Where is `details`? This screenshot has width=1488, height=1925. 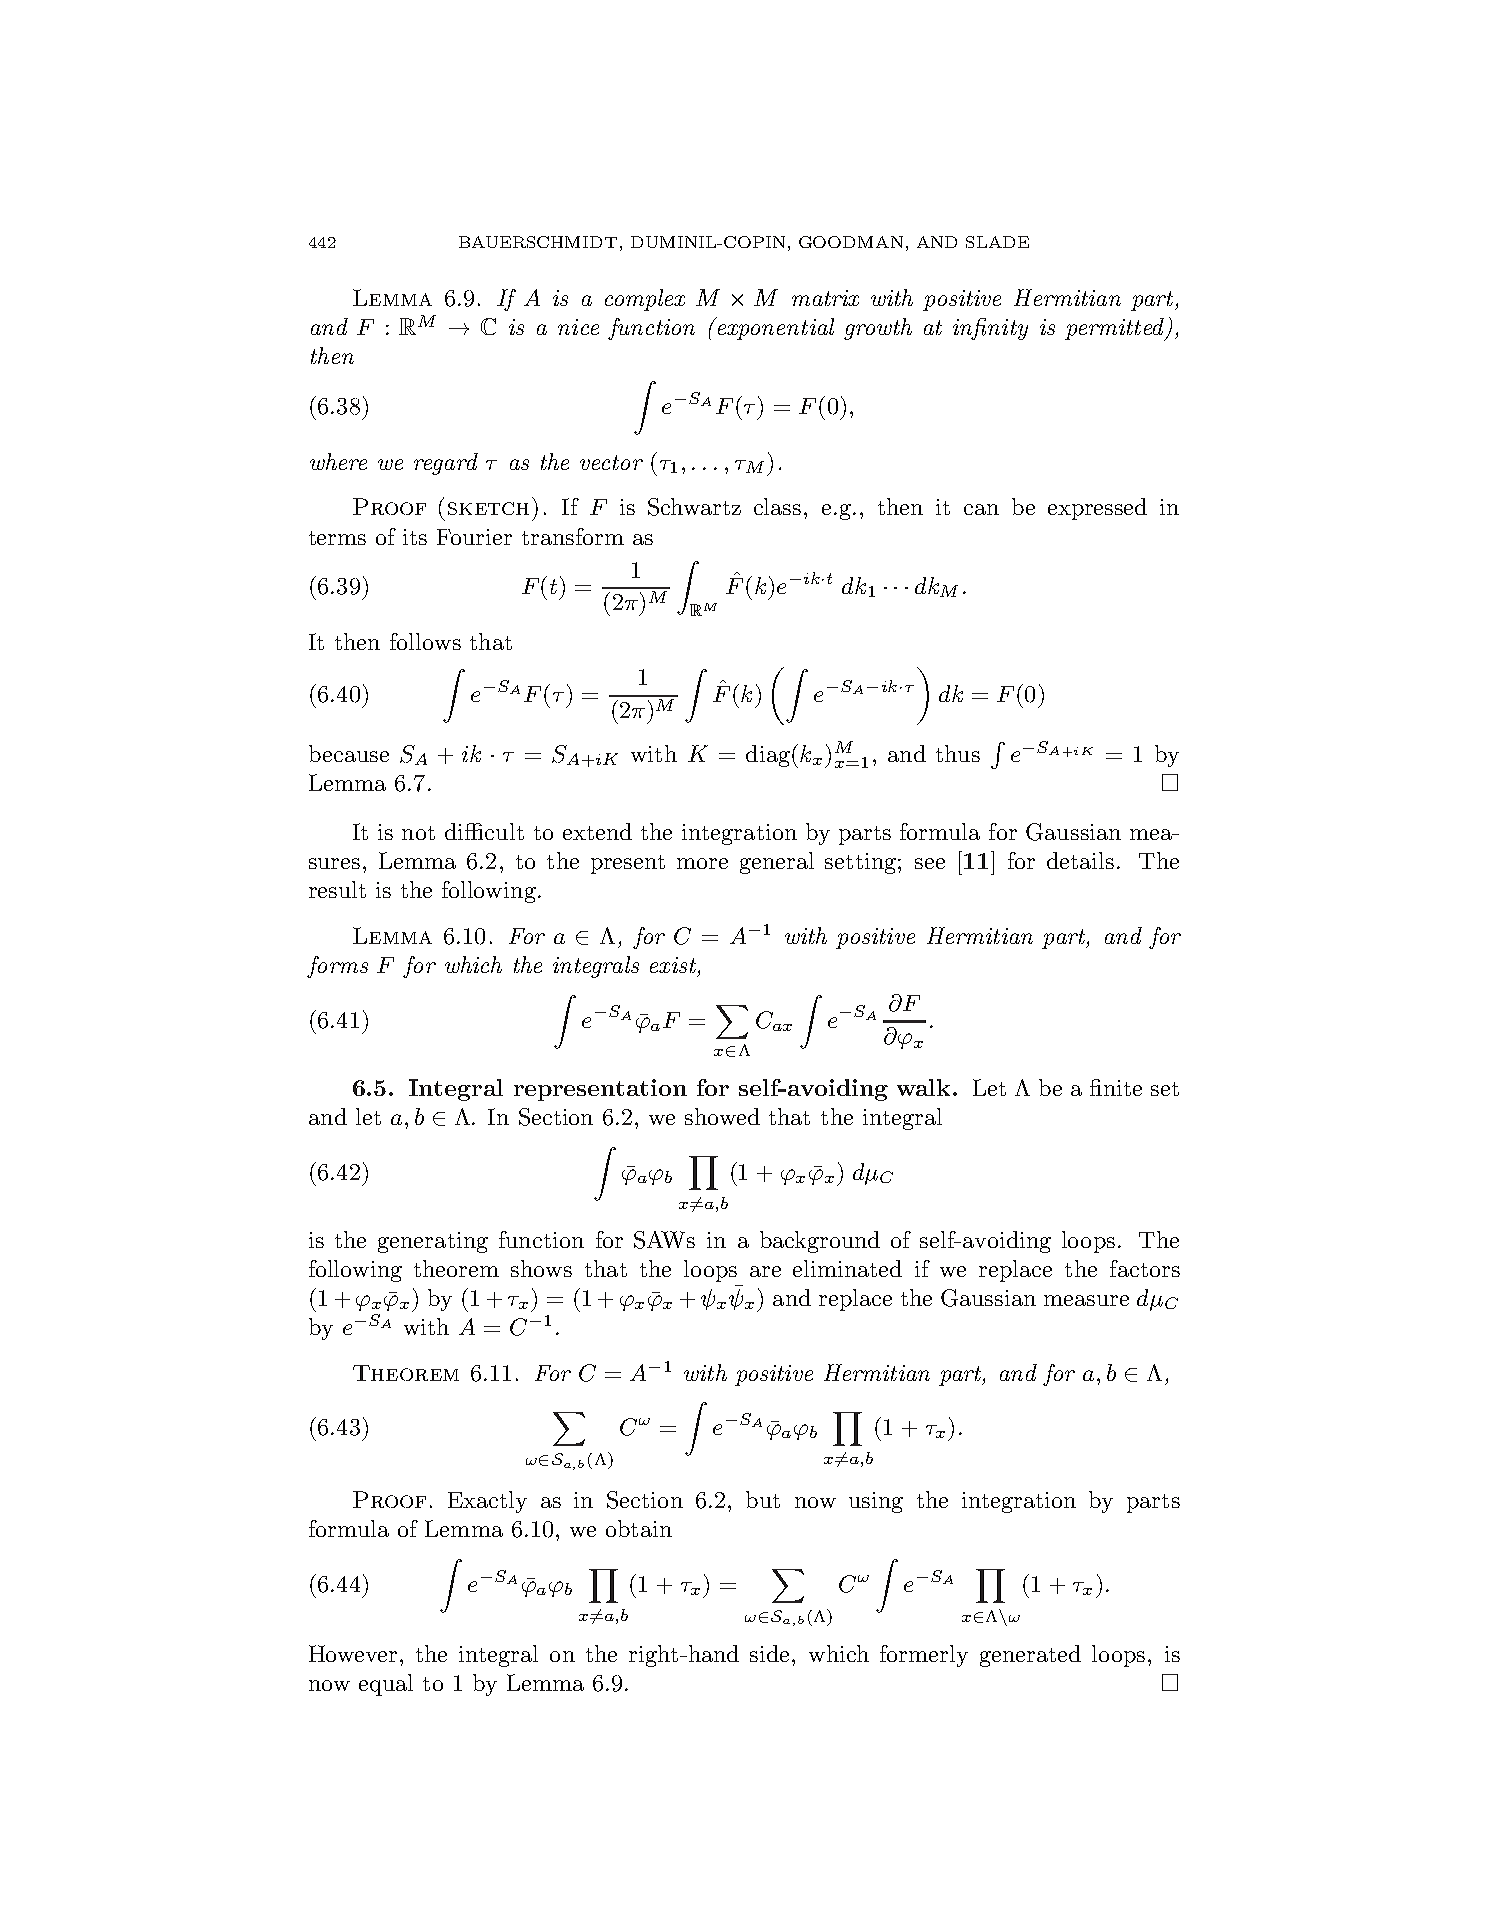 details is located at coordinates (1080, 860).
